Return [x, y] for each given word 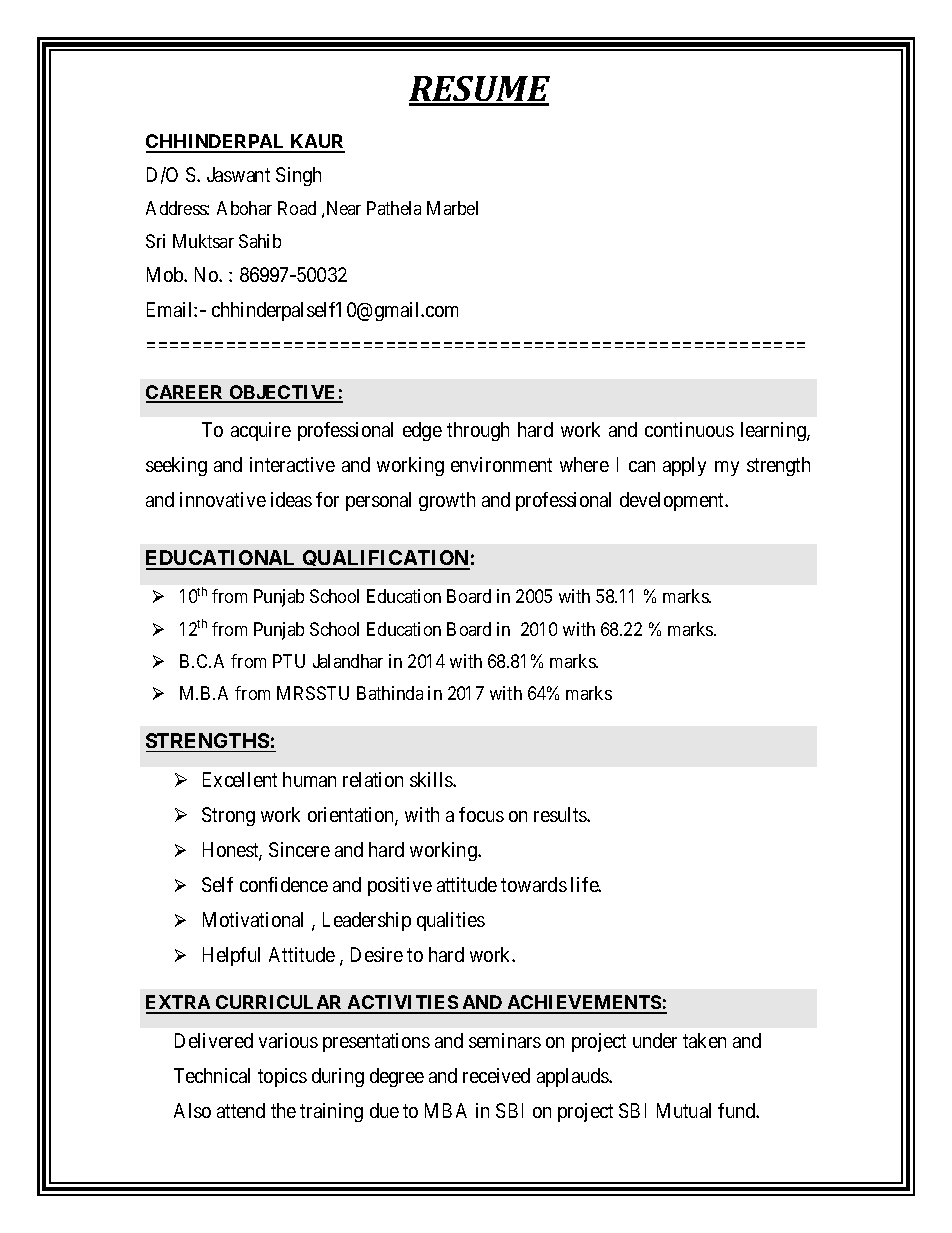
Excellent [240, 779]
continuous [689, 429]
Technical [212, 1075]
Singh [298, 176]
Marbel [452, 208]
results [561, 814]
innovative [223, 499]
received [496, 1075]
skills [432, 779]
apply [684, 466]
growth [447, 501]
